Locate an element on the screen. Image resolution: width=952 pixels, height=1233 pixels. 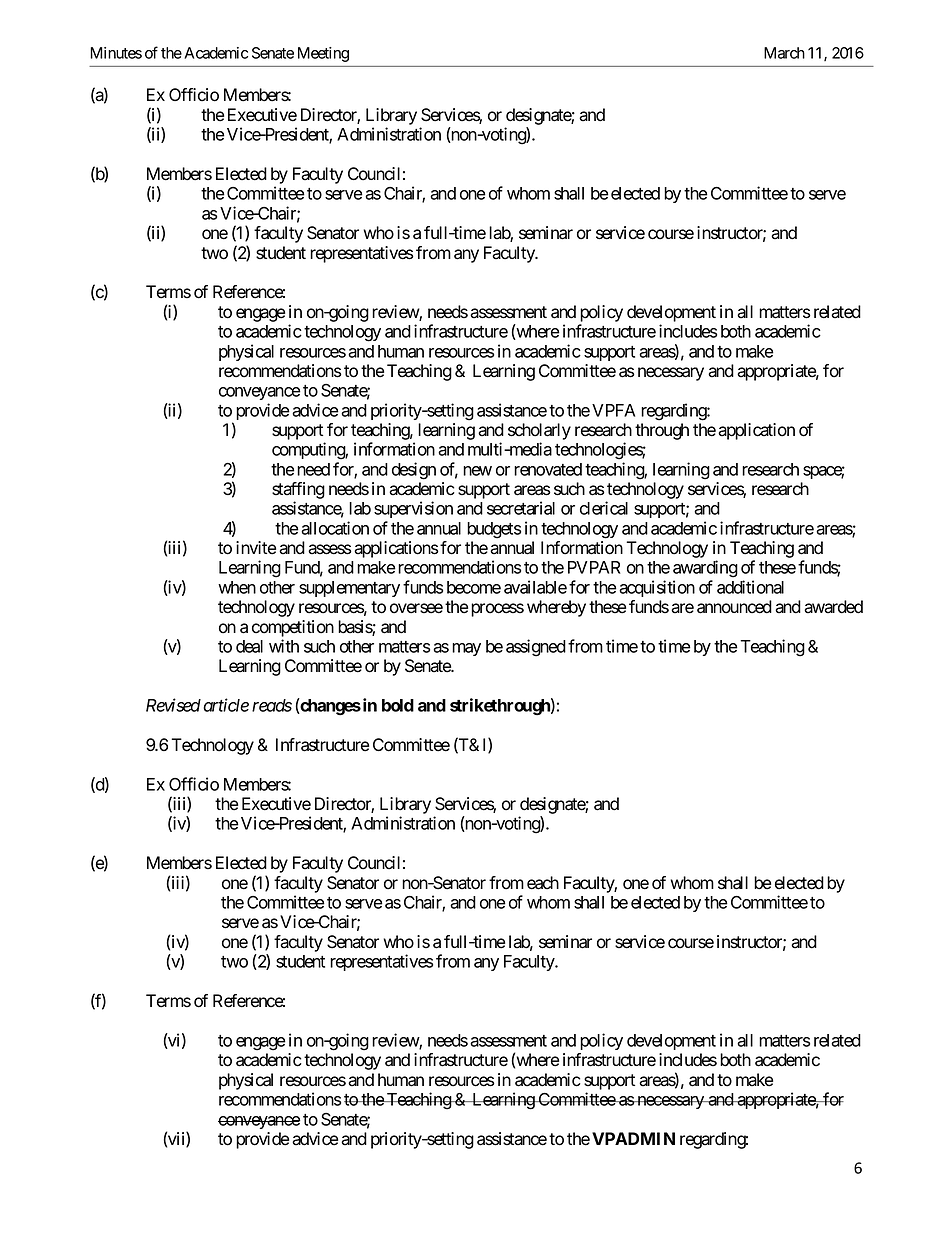
may is located at coordinates (466, 649).
